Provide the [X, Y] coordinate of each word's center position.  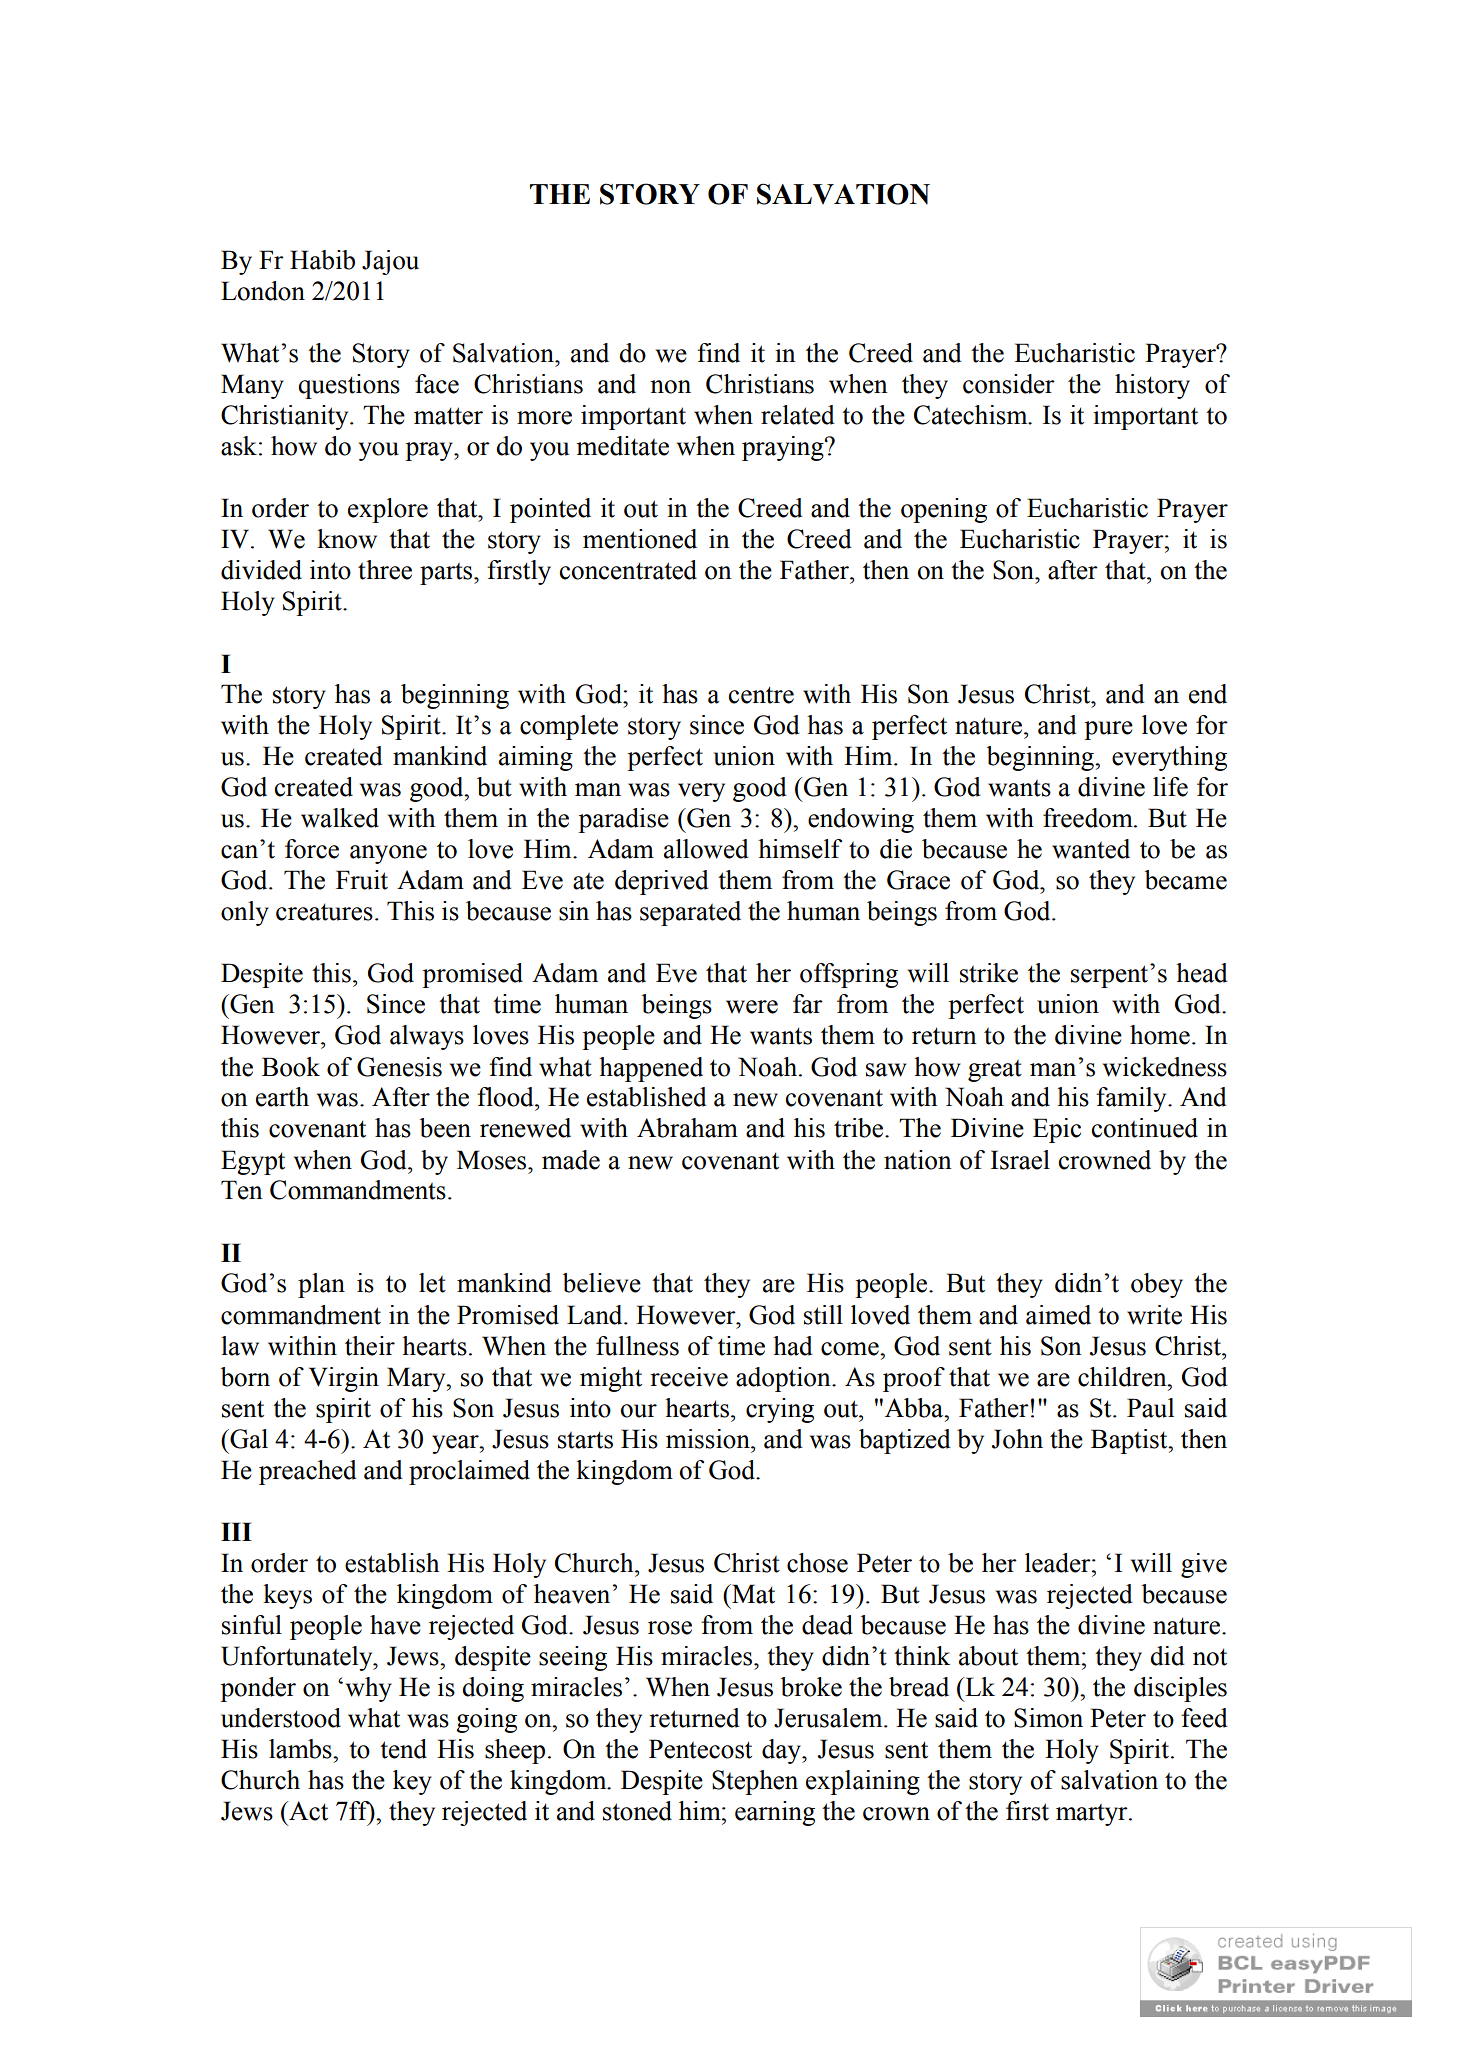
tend [403, 1749]
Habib [322, 260]
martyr [1093, 1815]
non [670, 387]
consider [1009, 384]
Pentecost [700, 1749]
